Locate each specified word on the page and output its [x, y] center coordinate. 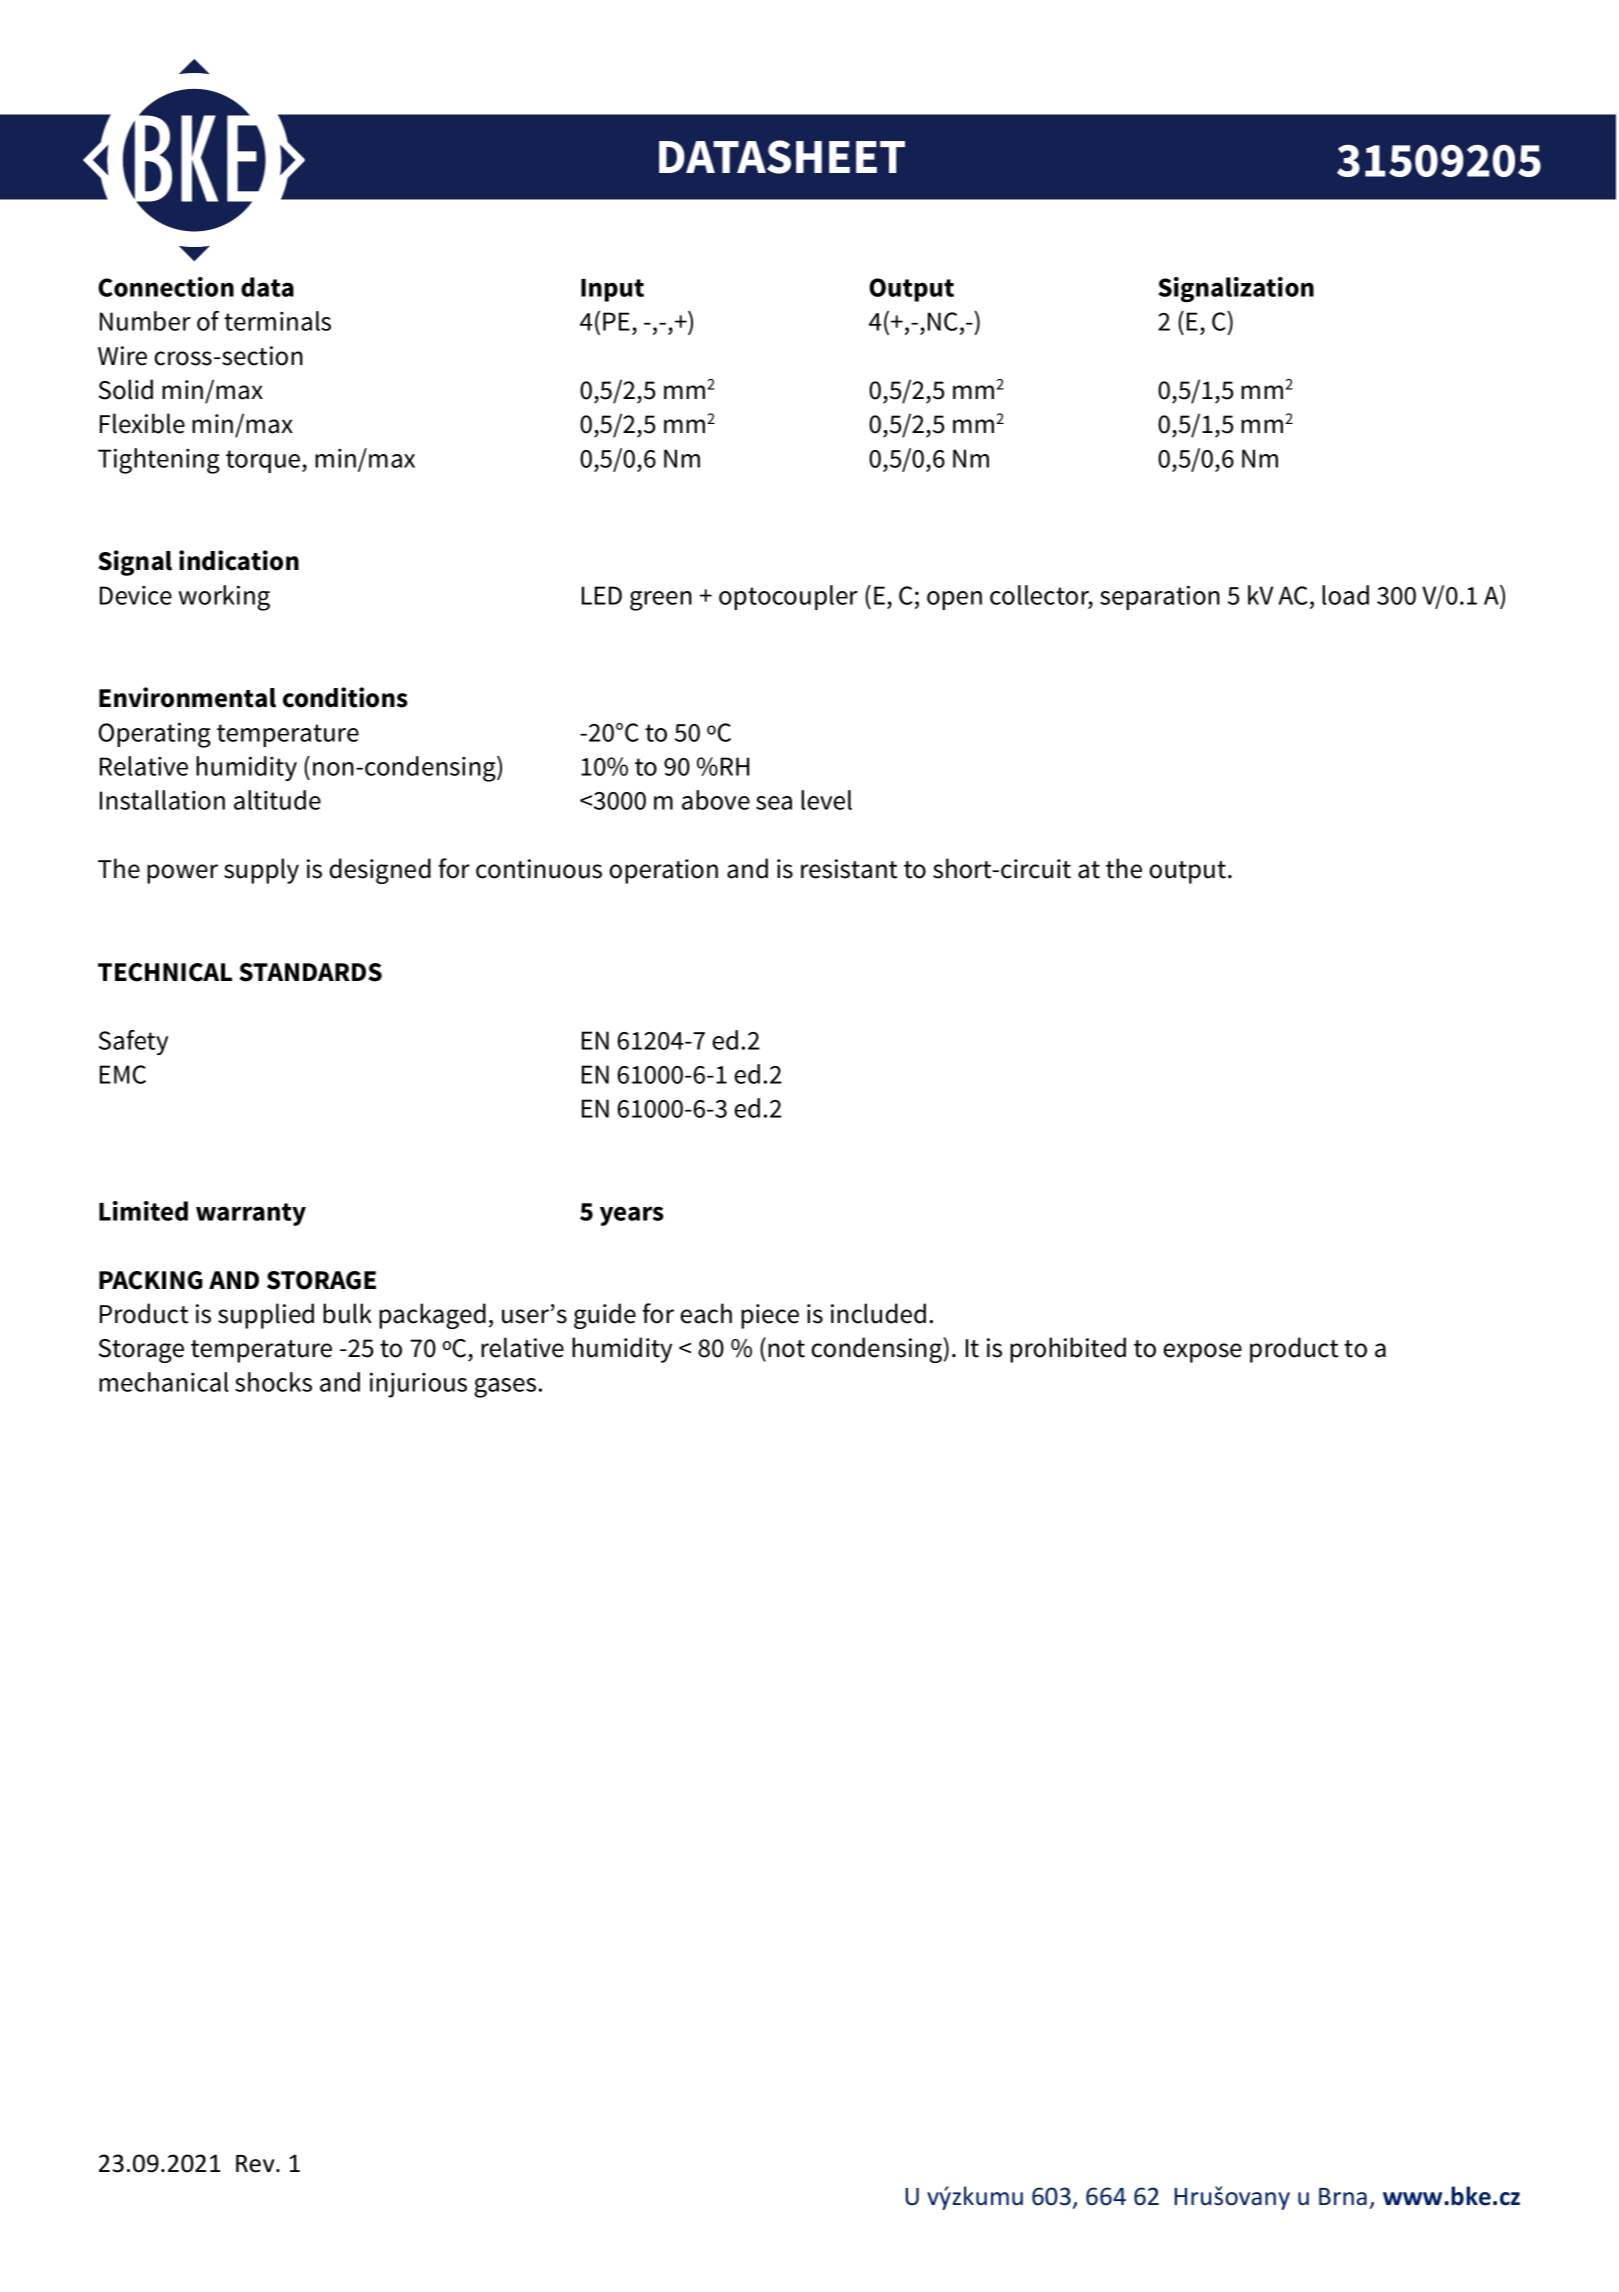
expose [1202, 1353]
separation [1160, 597]
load [1345, 595]
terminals [277, 321]
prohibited [1068, 1350]
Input [612, 290]
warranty [251, 1214]
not [786, 1349]
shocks [273, 1382]
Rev [256, 2164]
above [716, 800]
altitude [277, 800]
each [706, 1313]
